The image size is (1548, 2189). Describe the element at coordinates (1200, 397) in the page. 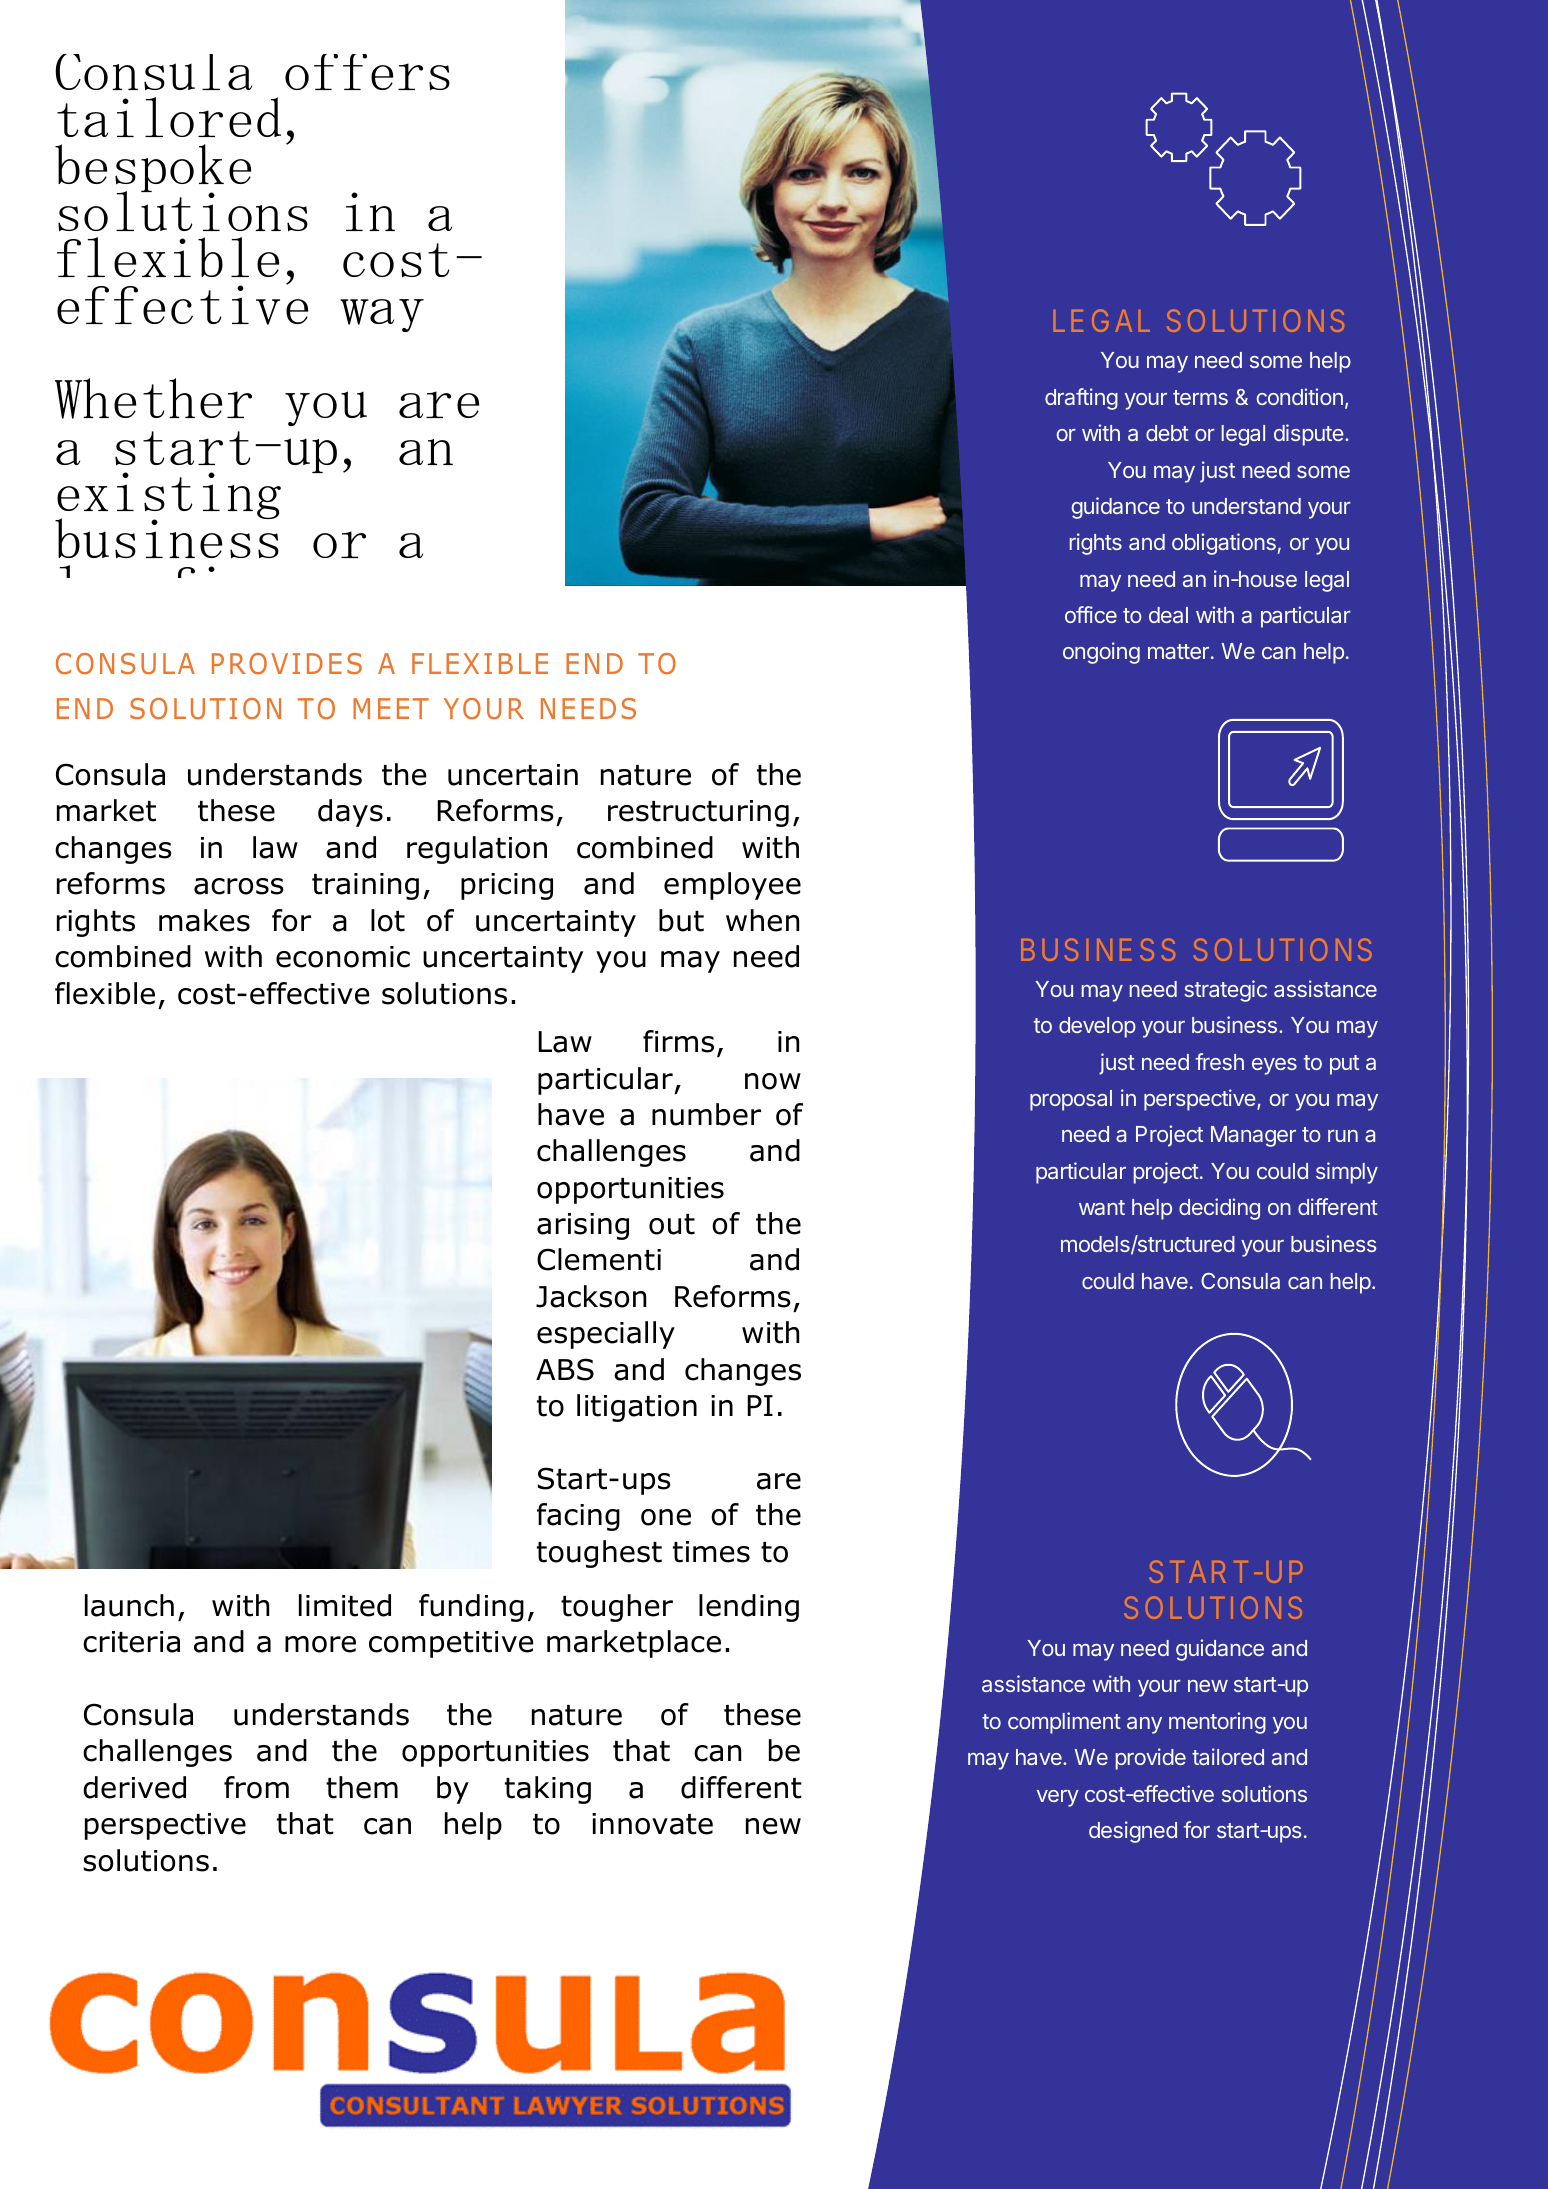

I see `terms` at that location.
